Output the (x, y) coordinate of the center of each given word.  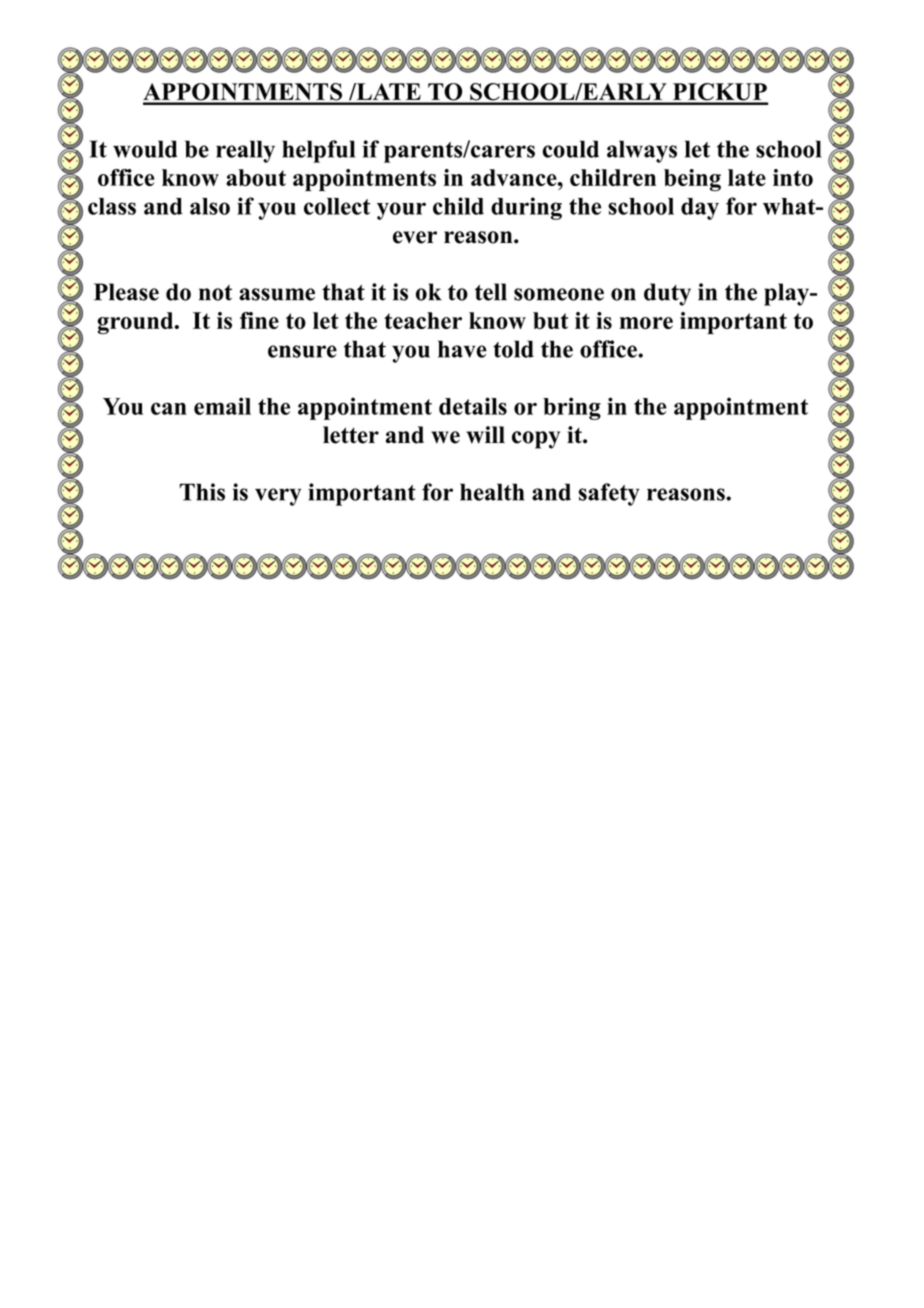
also (210, 206)
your (401, 211)
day (700, 209)
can (169, 408)
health (492, 492)
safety (609, 494)
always (642, 151)
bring (572, 408)
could (570, 149)
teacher (423, 320)
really (245, 151)
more (646, 323)
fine (259, 320)
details (473, 406)
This (202, 492)
